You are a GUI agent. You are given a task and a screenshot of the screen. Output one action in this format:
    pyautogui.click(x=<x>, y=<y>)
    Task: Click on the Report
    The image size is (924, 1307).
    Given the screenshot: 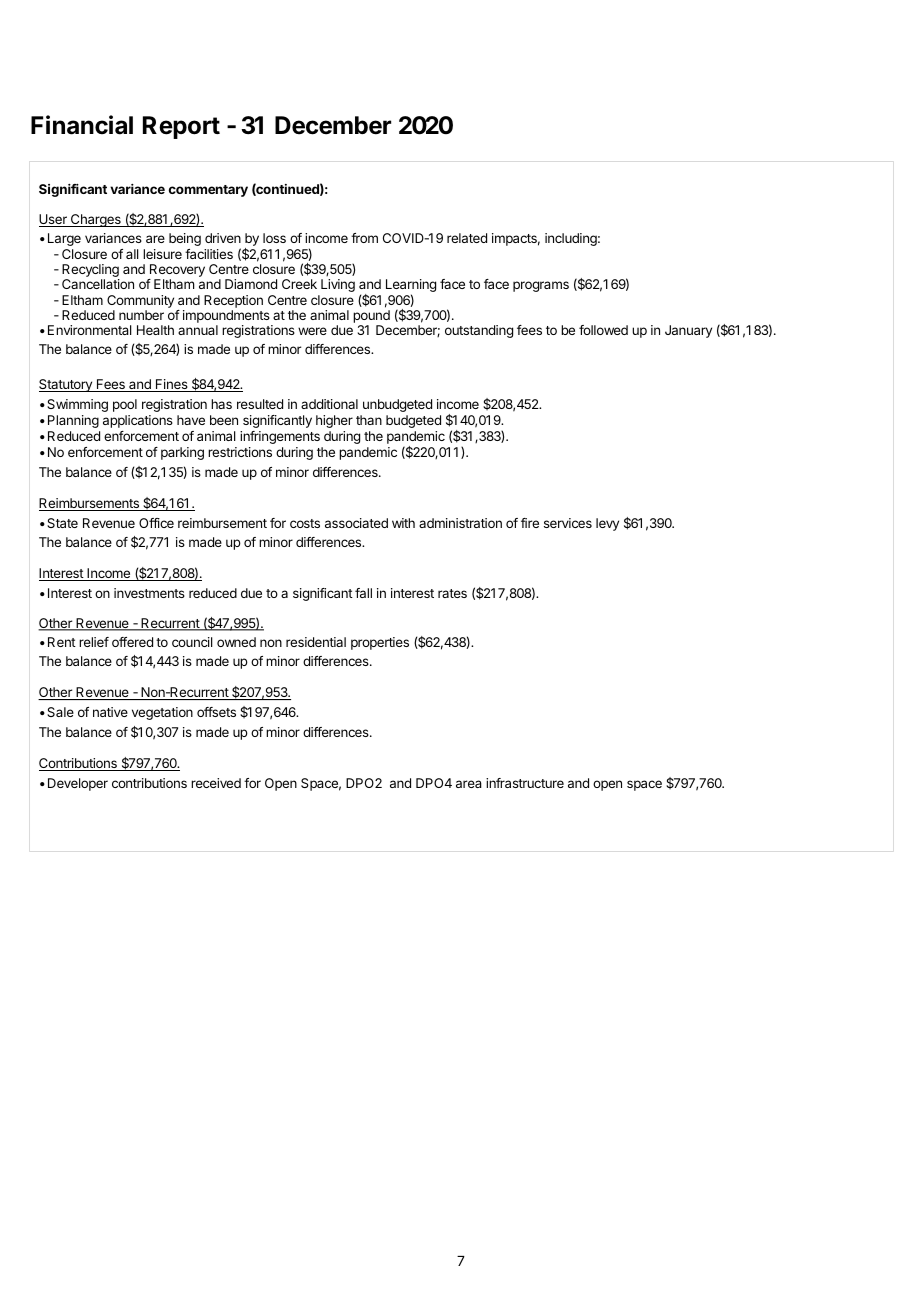 What is the action you would take?
    pyautogui.click(x=181, y=127)
